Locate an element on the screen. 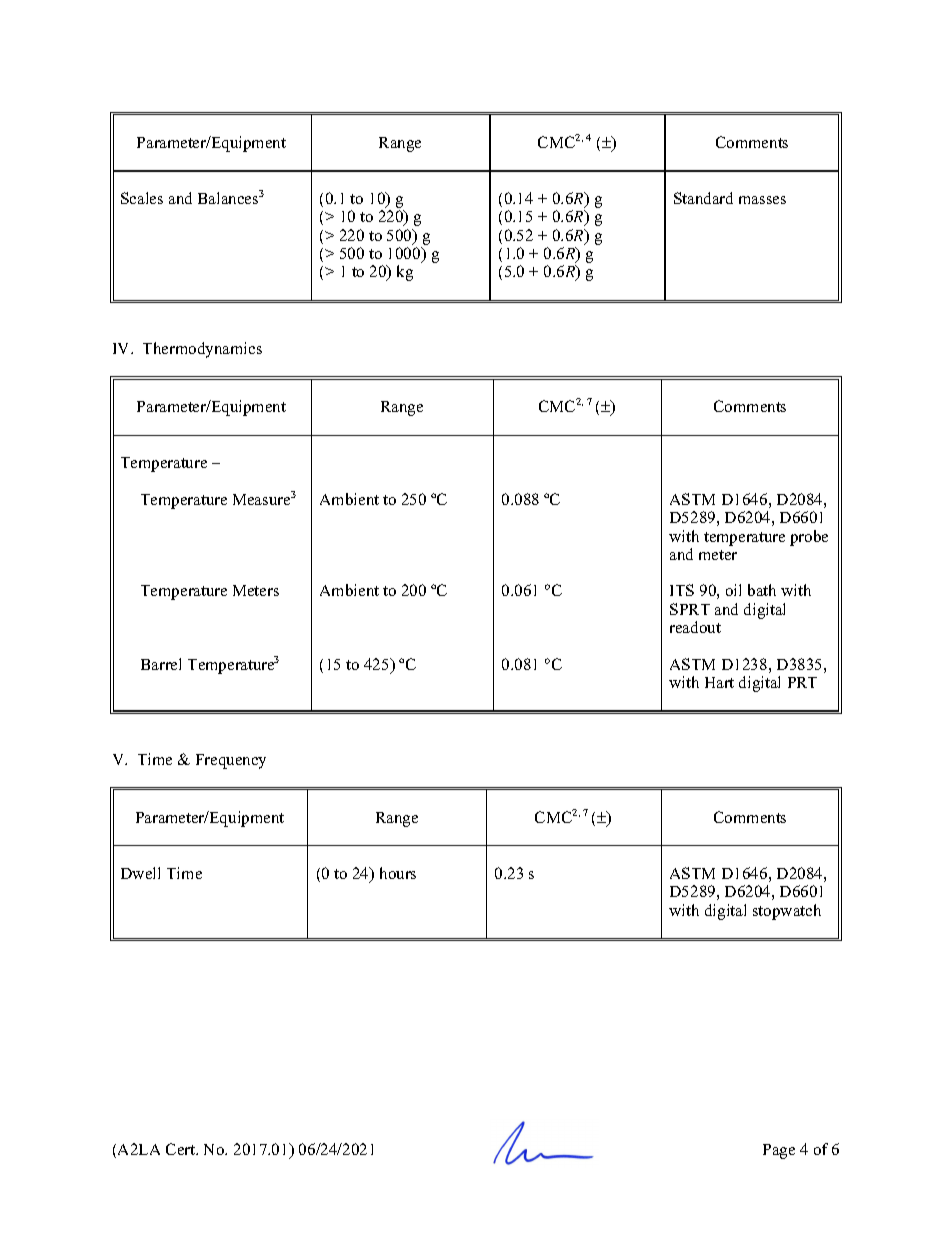 The height and width of the screenshot is (1233, 952). Scales is located at coordinates (142, 198).
